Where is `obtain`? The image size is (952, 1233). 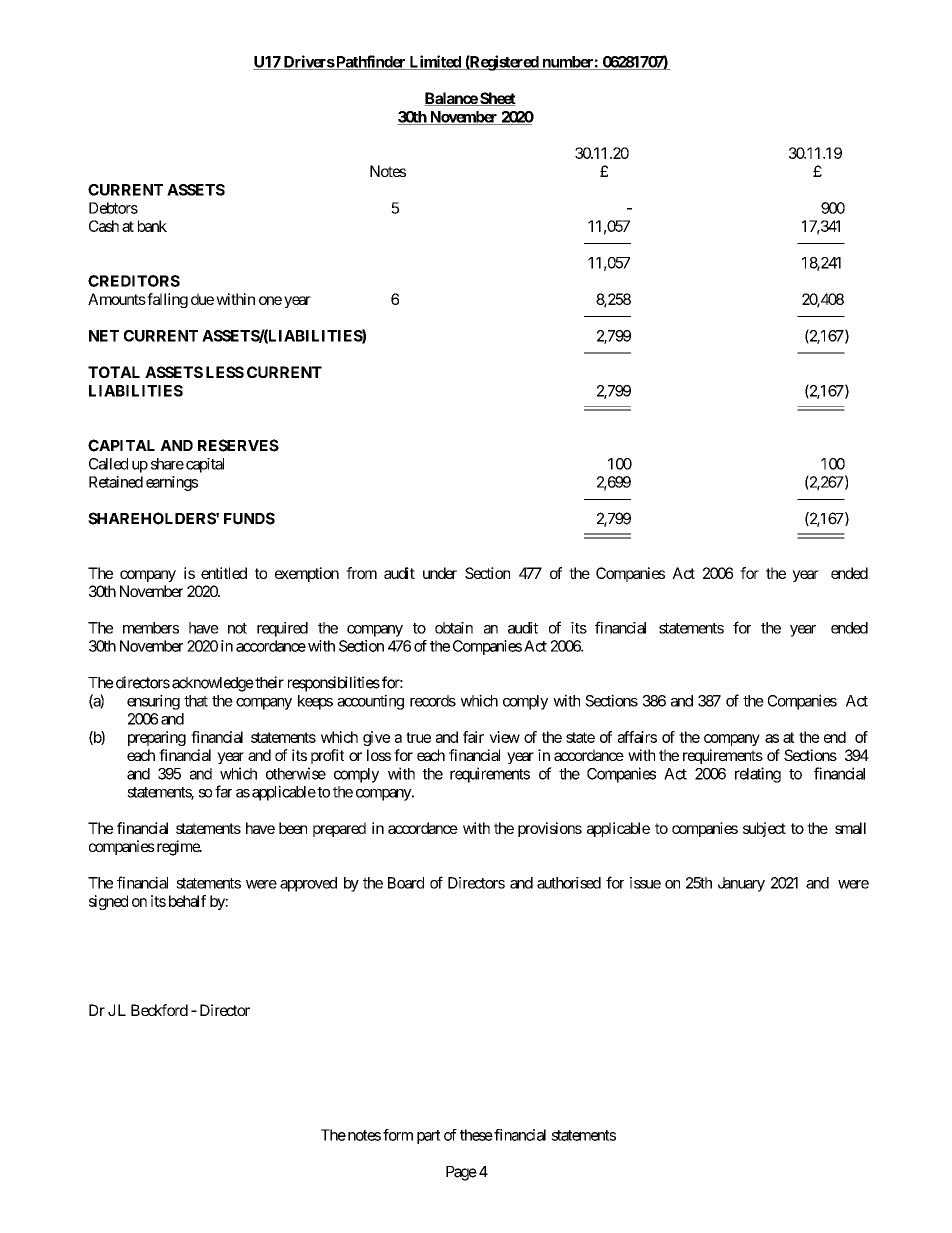 obtain is located at coordinates (454, 628).
